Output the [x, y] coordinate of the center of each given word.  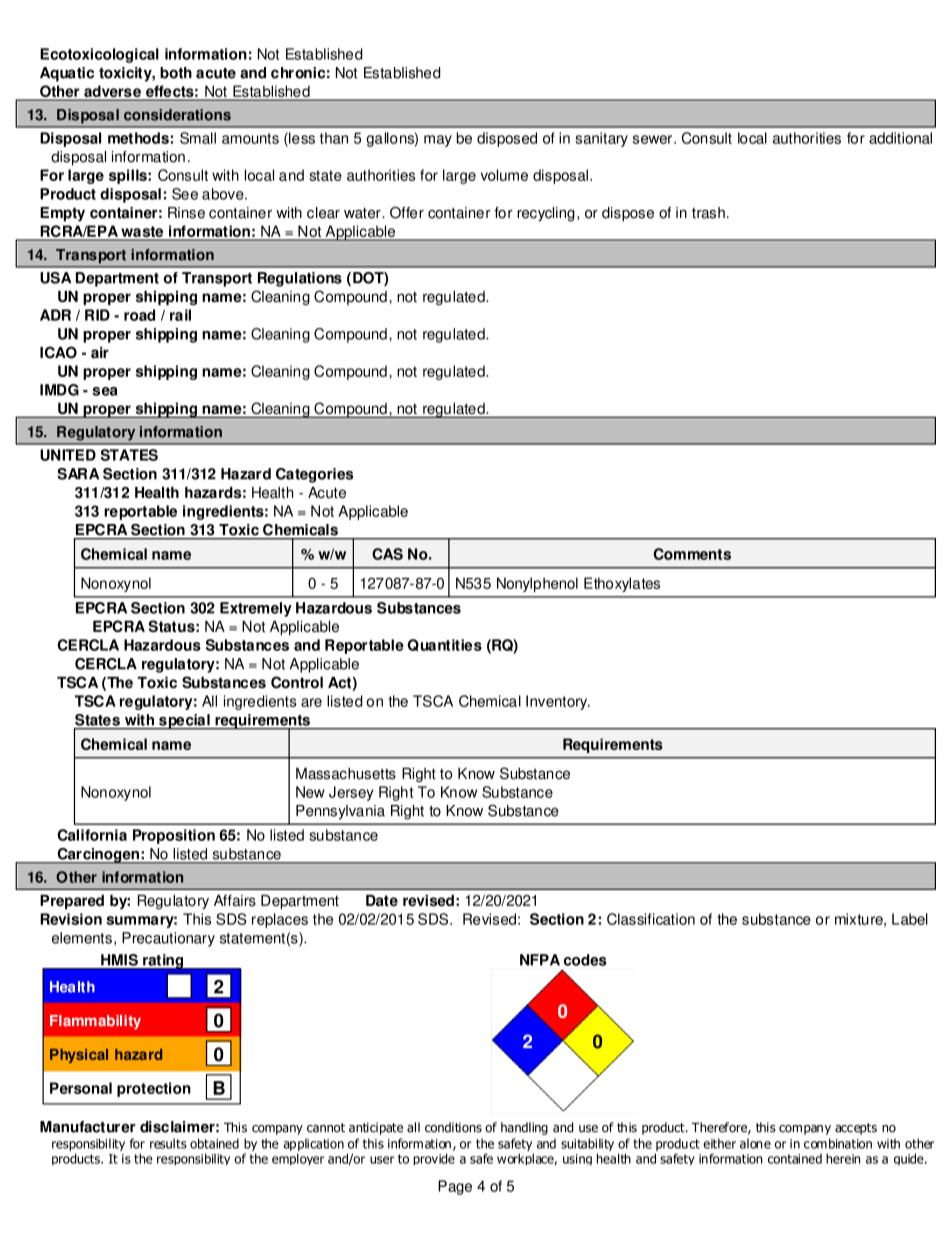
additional [900, 138]
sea [104, 391]
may [438, 141]
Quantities [445, 645]
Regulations [300, 279]
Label [910, 919]
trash [708, 213]
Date [382, 901]
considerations [177, 115]
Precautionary [168, 939]
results [168, 1143]
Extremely [256, 609]
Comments [692, 554]
